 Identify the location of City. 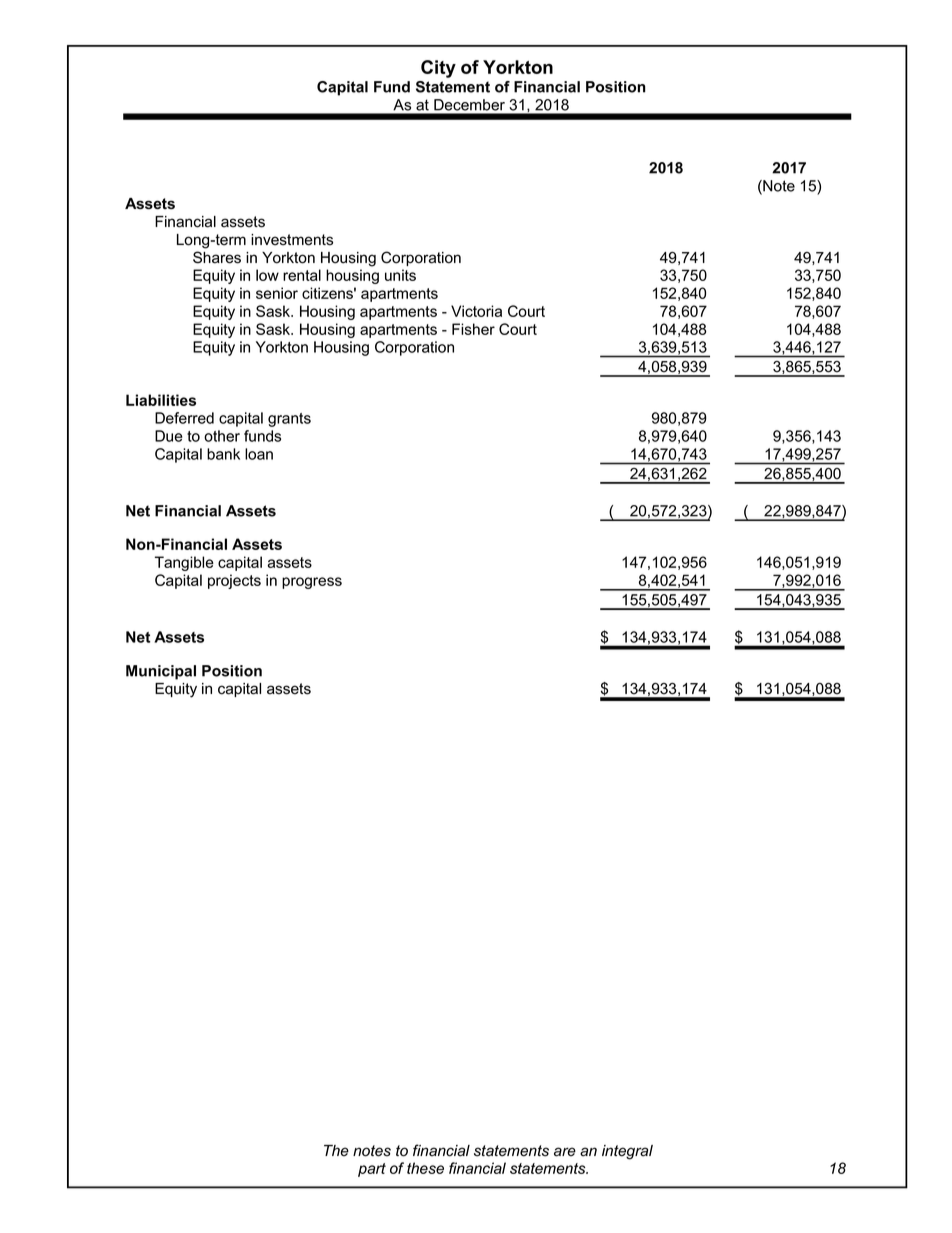
(438, 69).
